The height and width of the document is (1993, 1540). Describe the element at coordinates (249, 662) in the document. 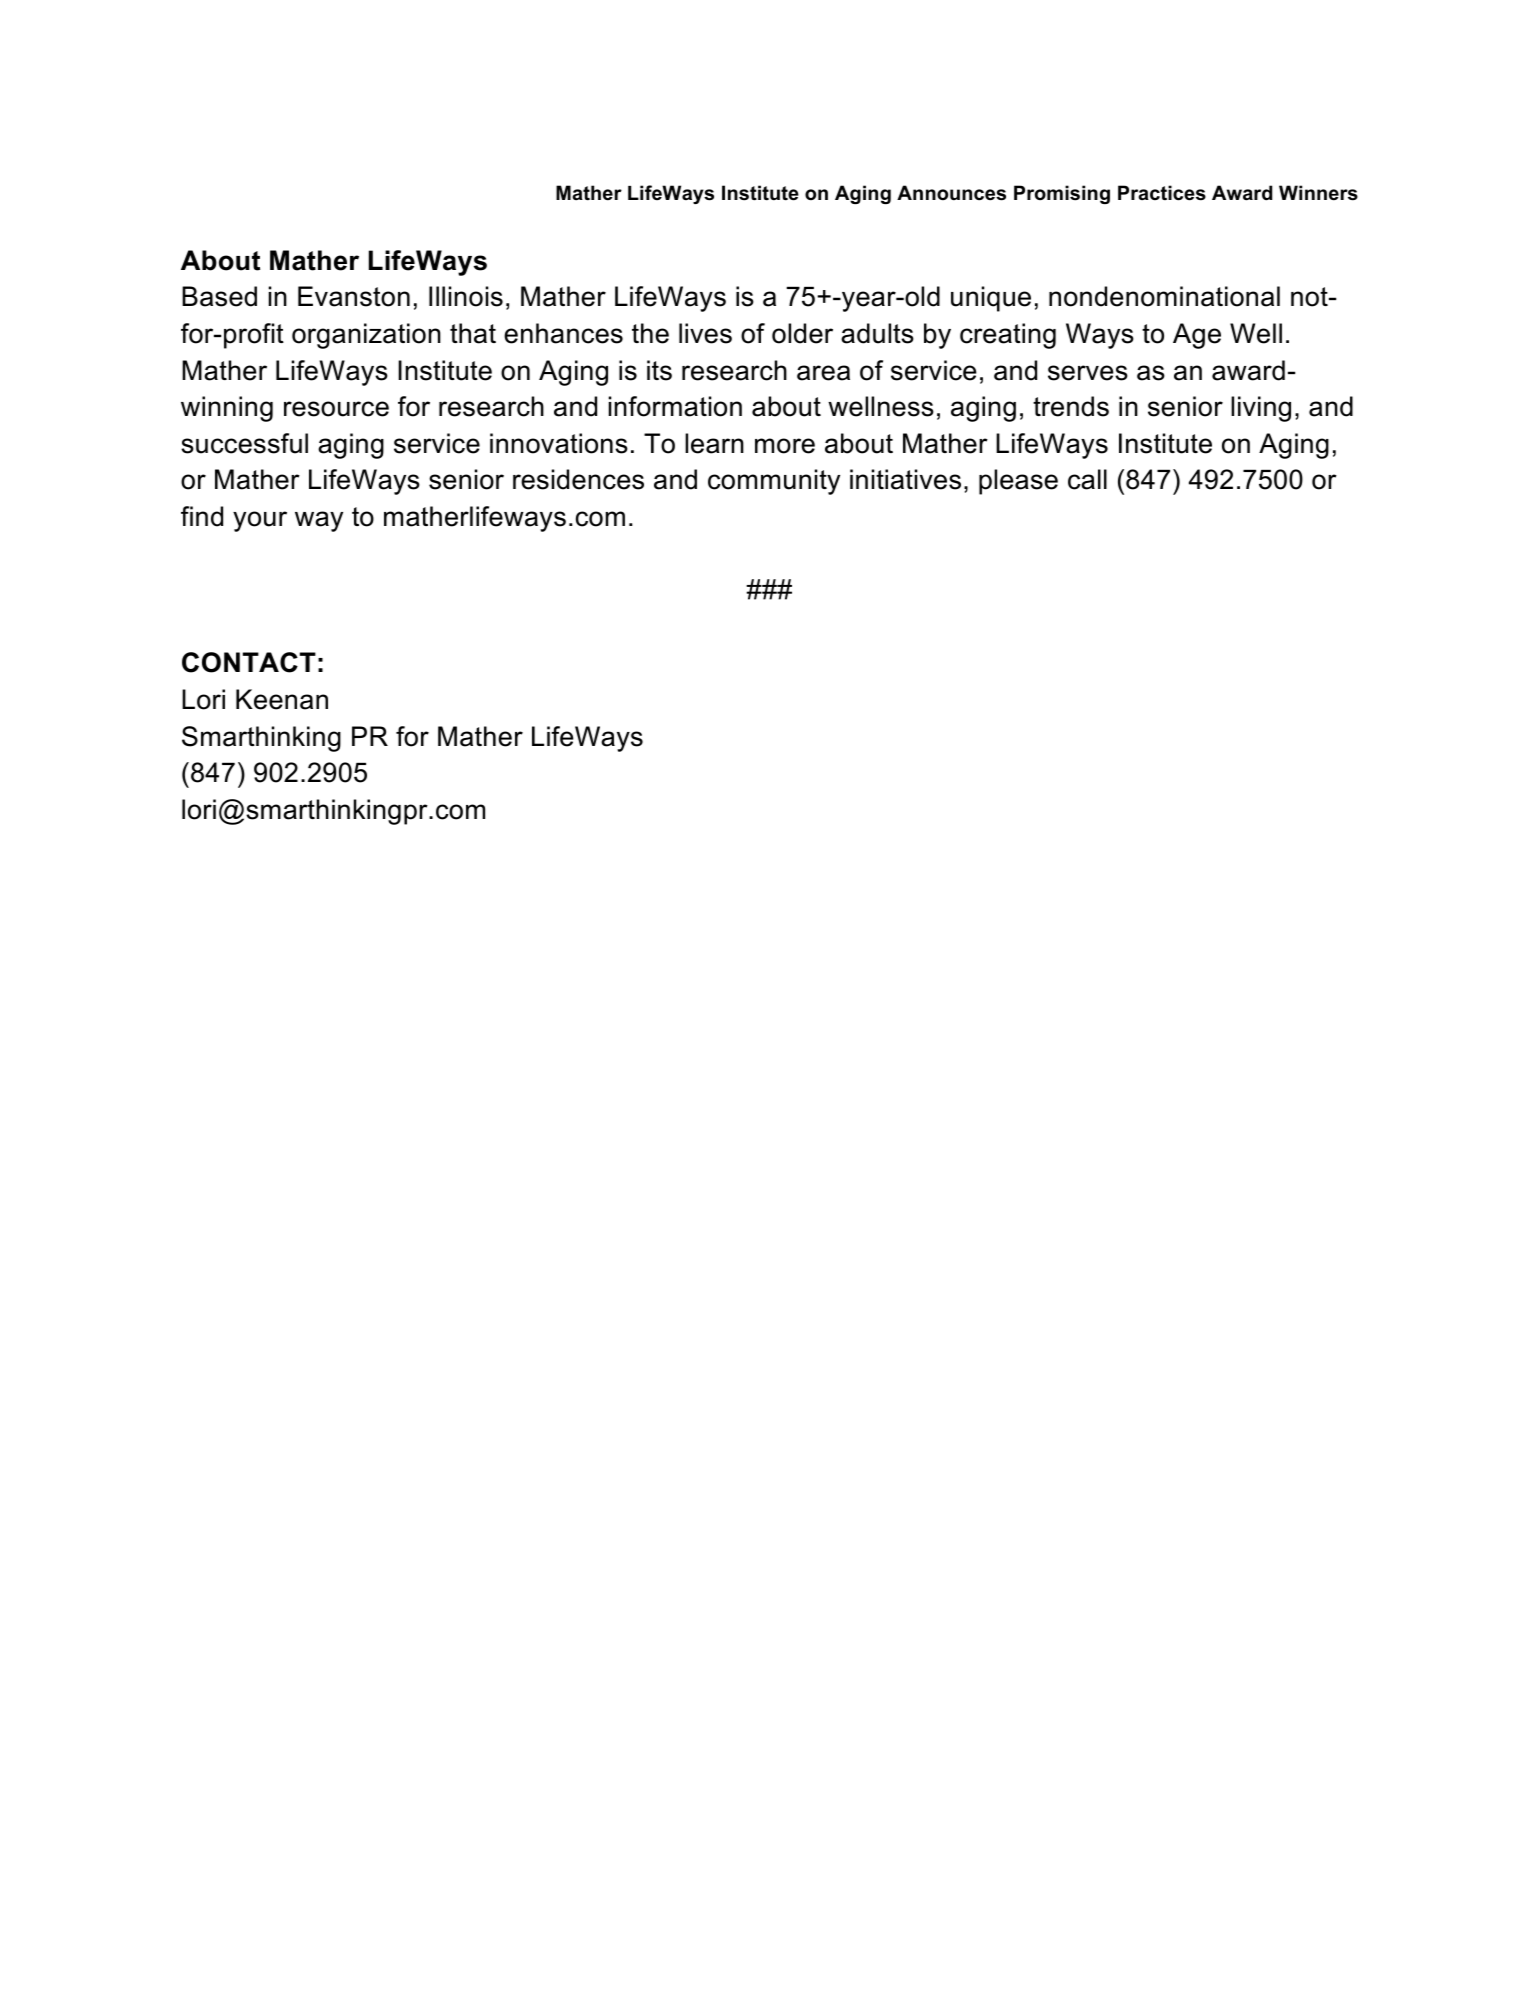

I see `CONTACT` at that location.
